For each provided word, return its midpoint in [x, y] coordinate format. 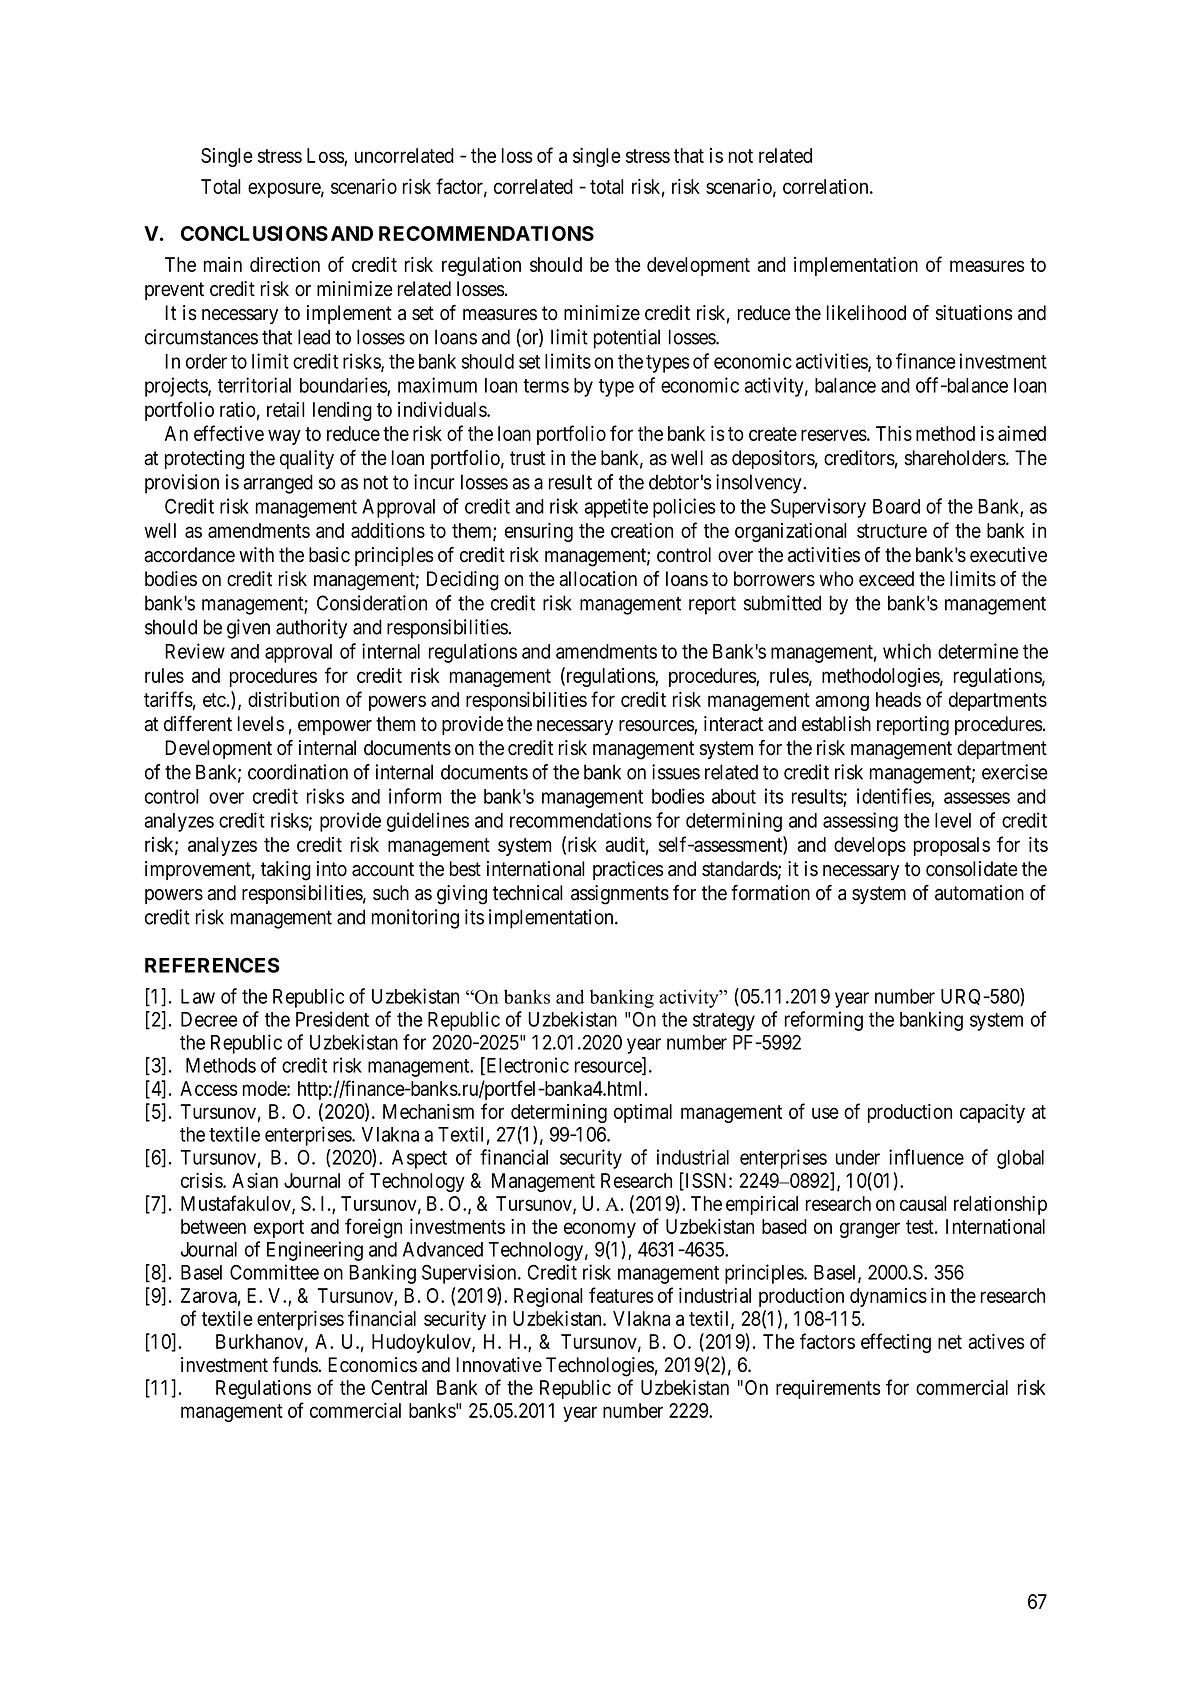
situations [974, 313]
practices [628, 870]
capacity [992, 1113]
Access [209, 1088]
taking [286, 871]
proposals [952, 846]
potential [627, 339]
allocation [598, 579]
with [256, 554]
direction [285, 264]
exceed [886, 579]
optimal [643, 1113]
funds [296, 1365]
